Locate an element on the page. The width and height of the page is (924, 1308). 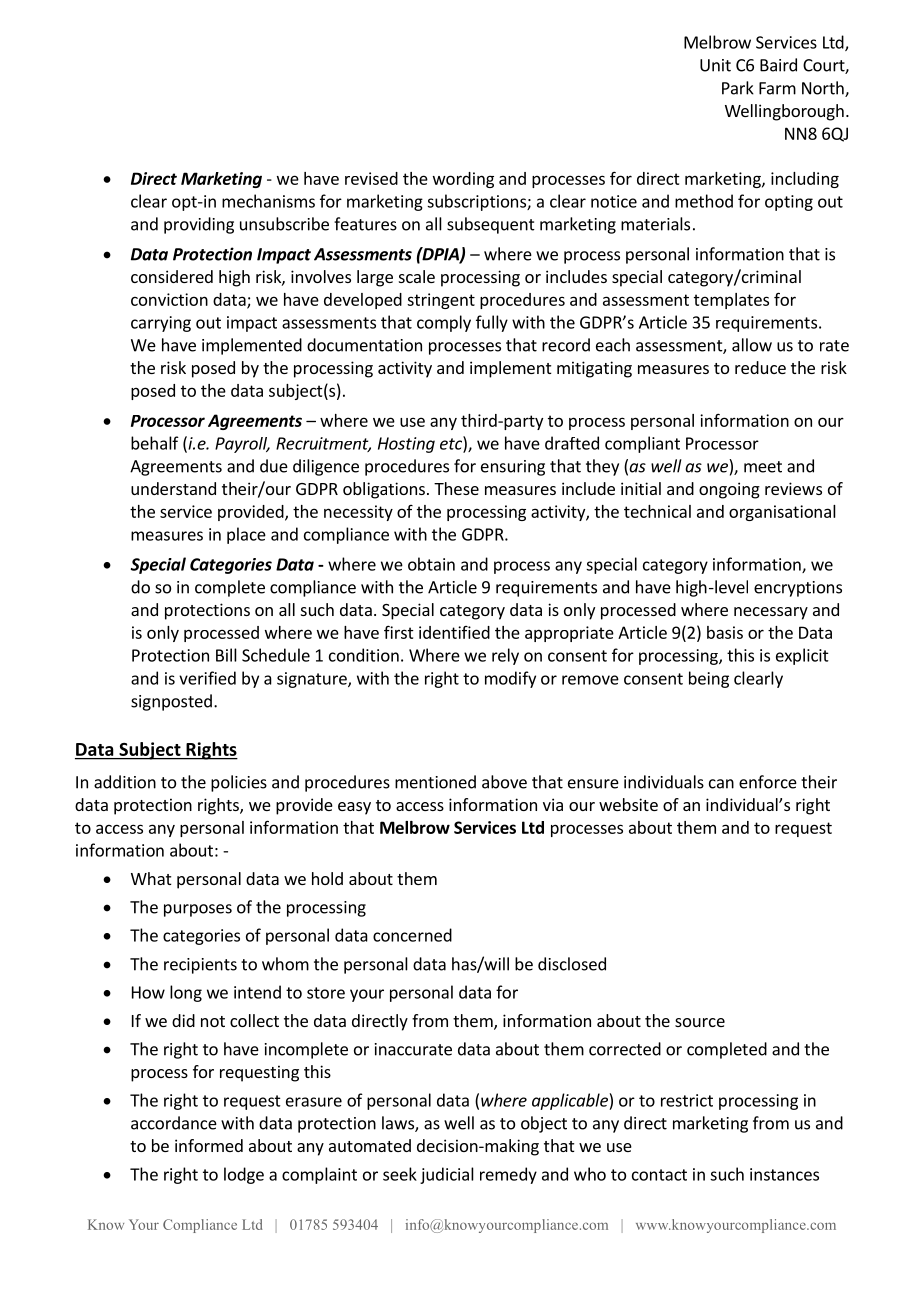
mechanisms is located at coordinates (268, 201).
